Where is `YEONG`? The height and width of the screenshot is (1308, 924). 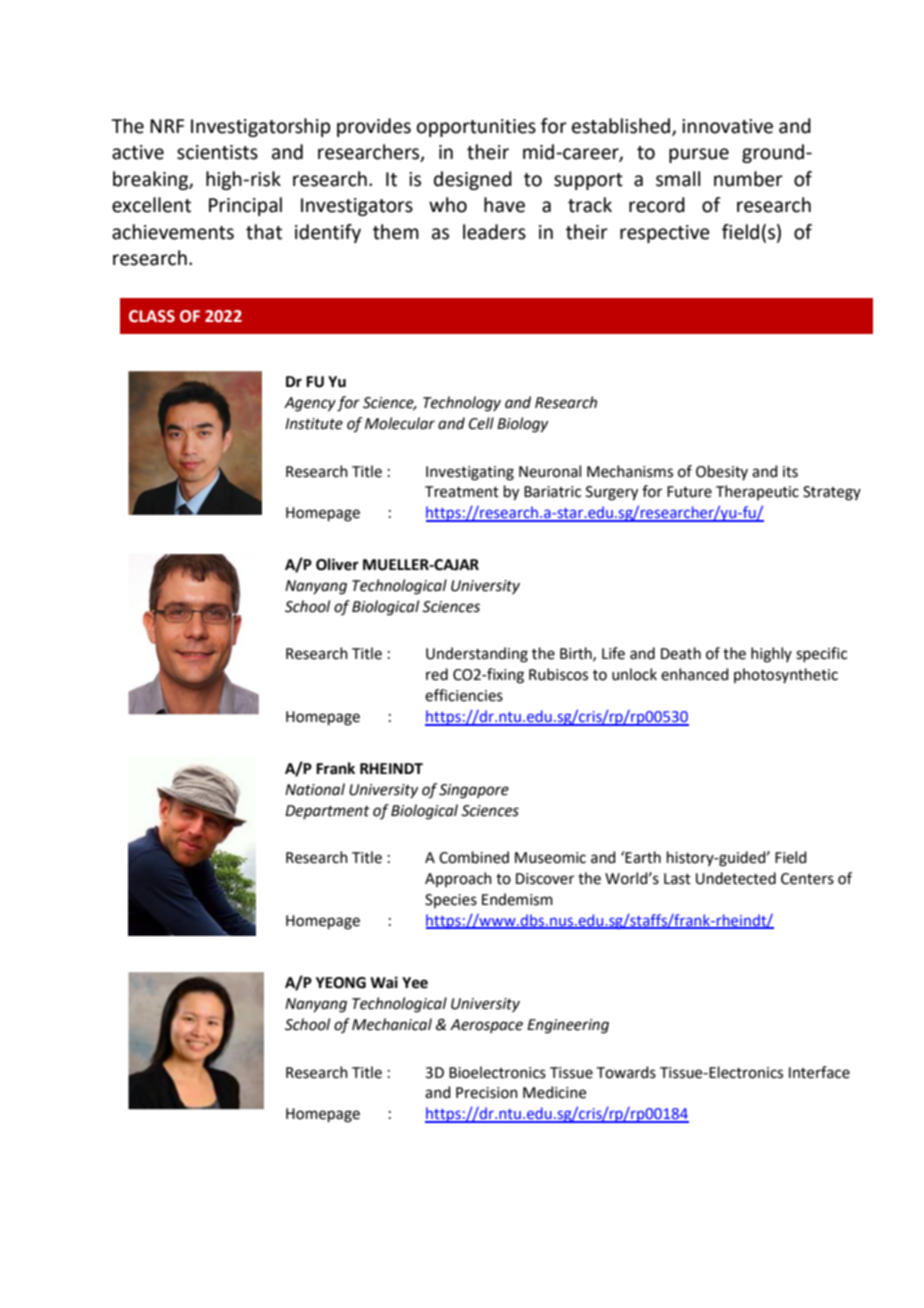
YEONG is located at coordinates (341, 983).
